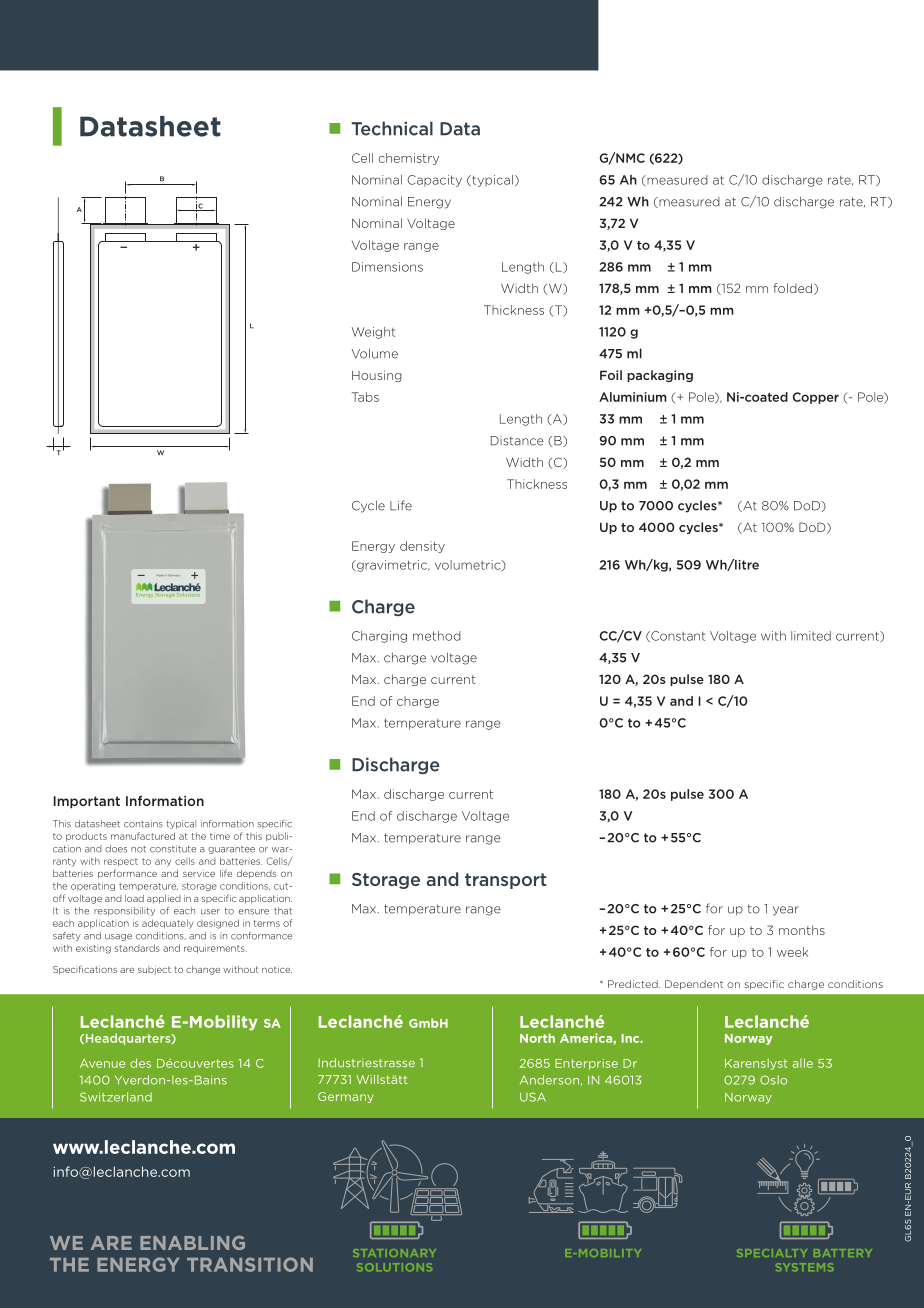  What do you see at coordinates (392, 128) in the document?
I see `Technical` at bounding box center [392, 128].
